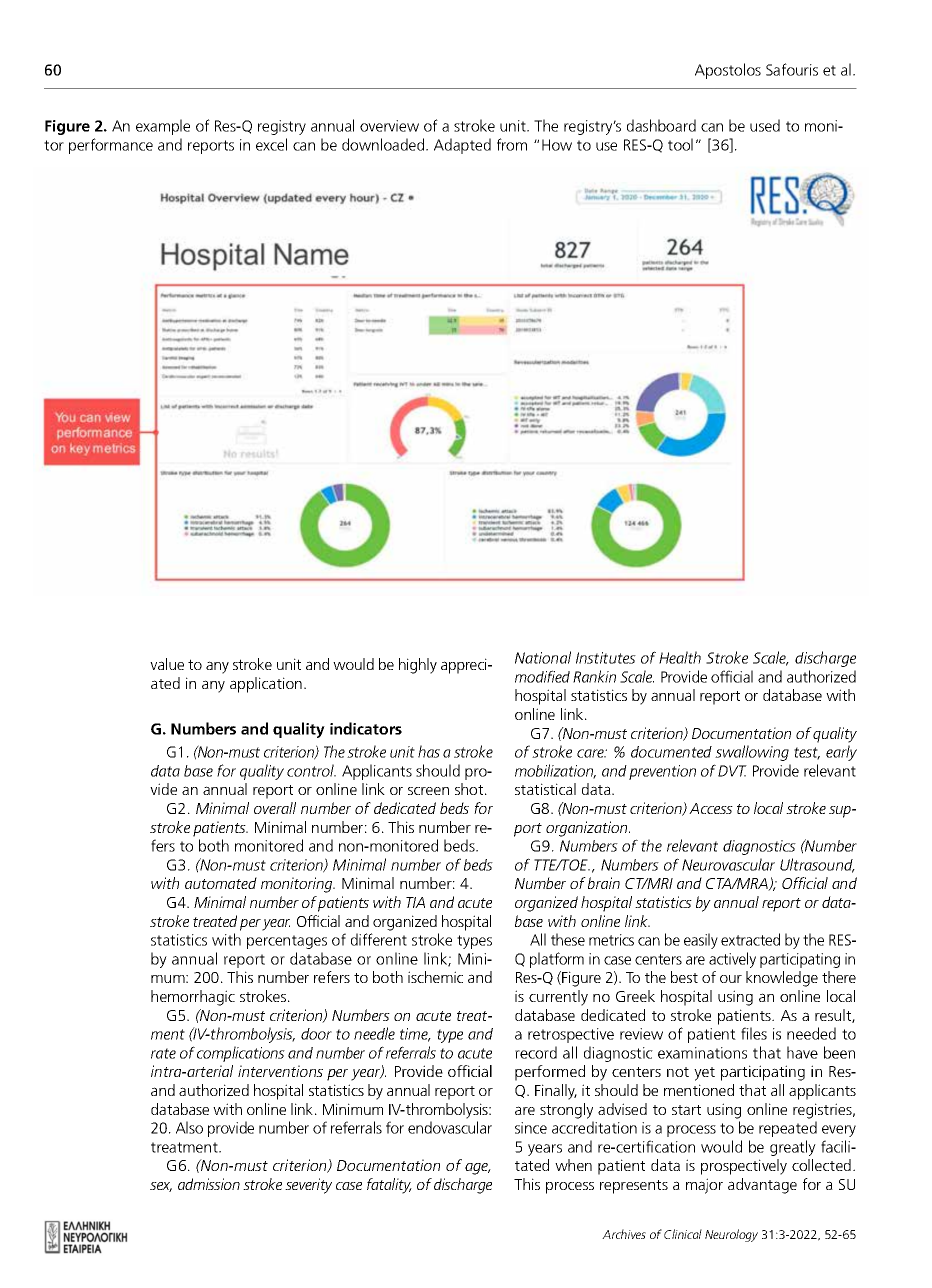  Describe the element at coordinates (209, 1184) in the screenshot. I see `admission` at that location.
